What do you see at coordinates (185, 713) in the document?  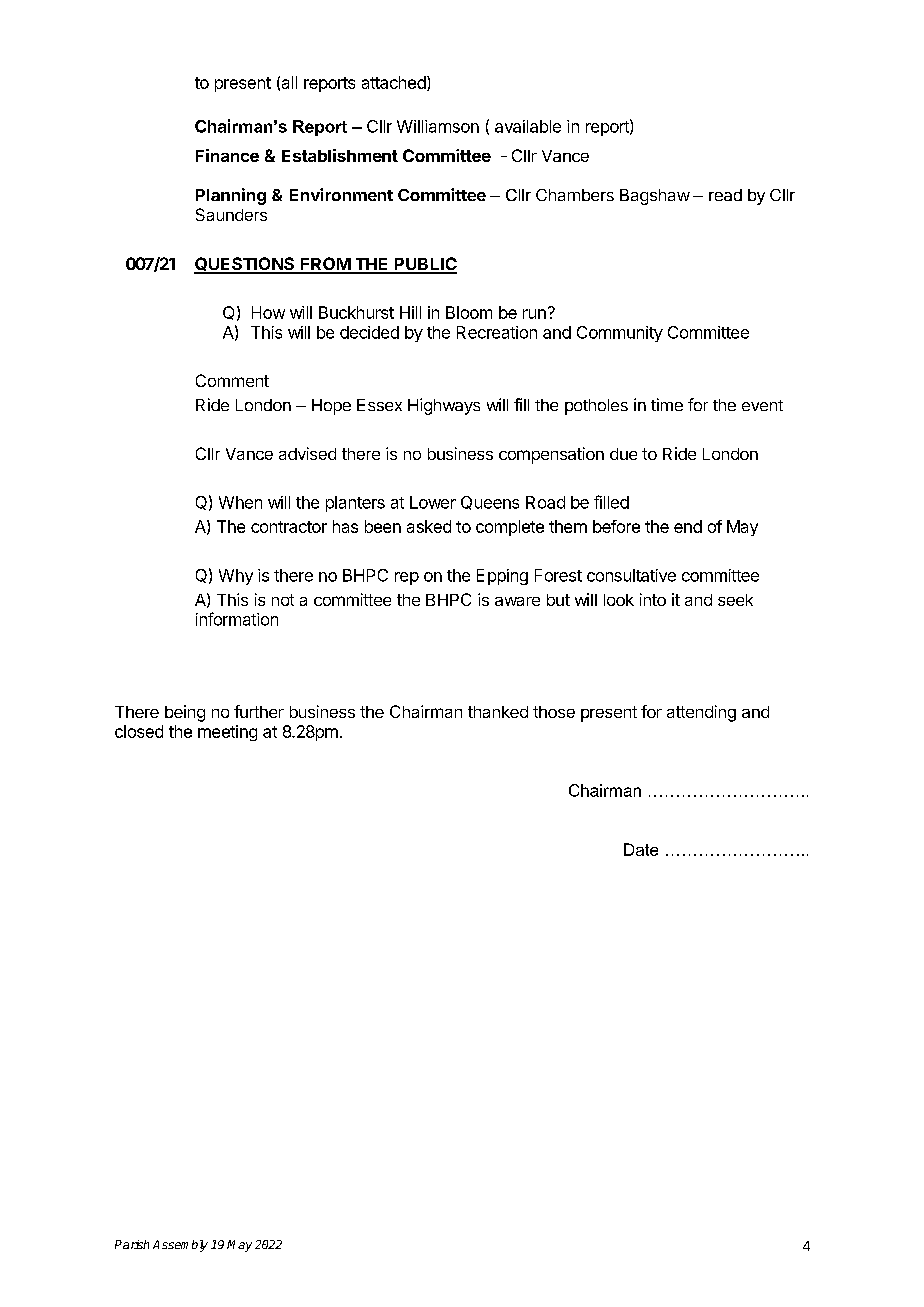 I see `being` at bounding box center [185, 713].
